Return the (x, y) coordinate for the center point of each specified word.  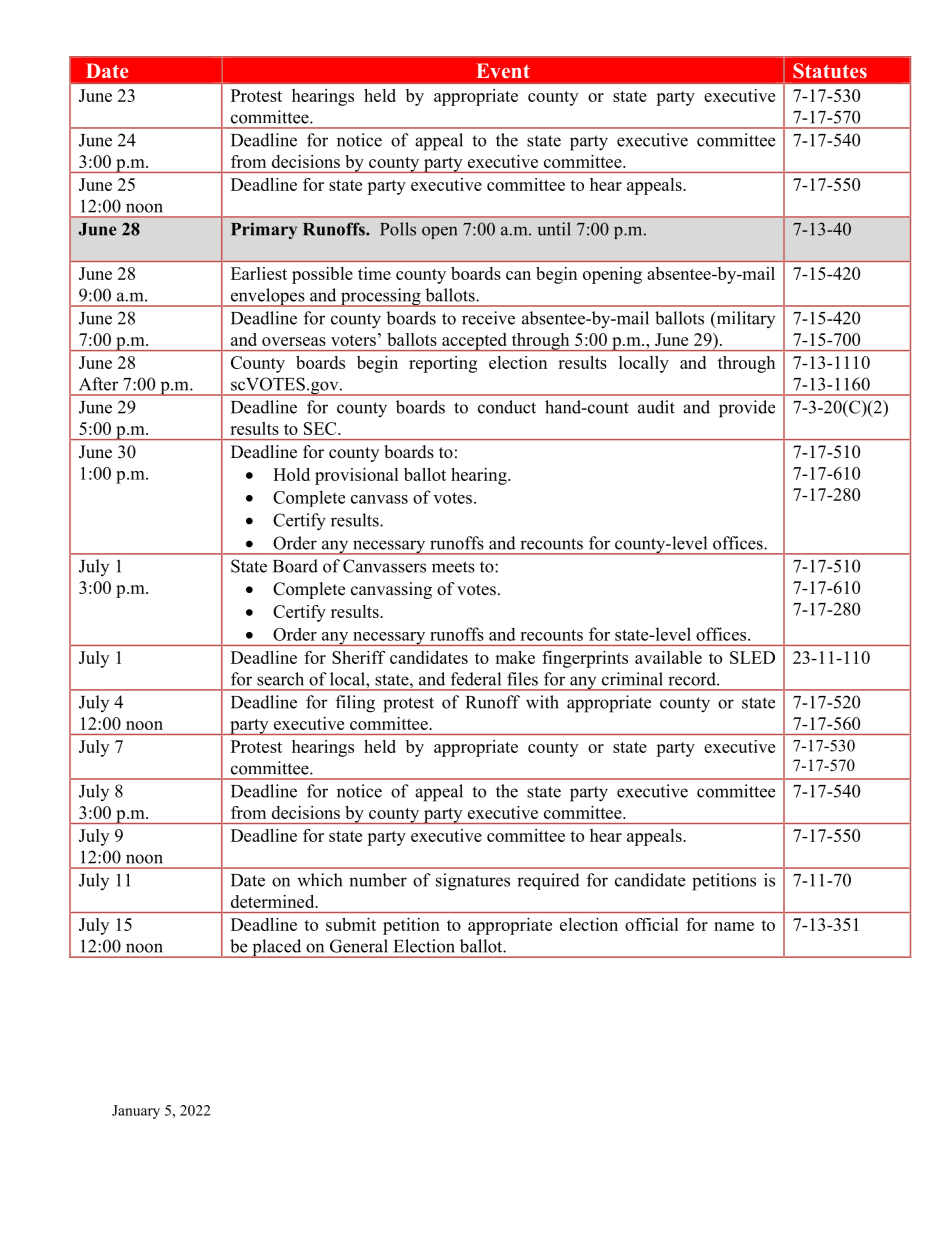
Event (503, 70)
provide (747, 409)
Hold (291, 474)
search (280, 679)
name (734, 926)
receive (488, 318)
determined (274, 901)
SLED (752, 657)
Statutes (830, 71)
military (744, 319)
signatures (473, 882)
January (136, 1112)
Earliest (259, 273)
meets (453, 567)
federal (476, 679)
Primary (264, 230)
